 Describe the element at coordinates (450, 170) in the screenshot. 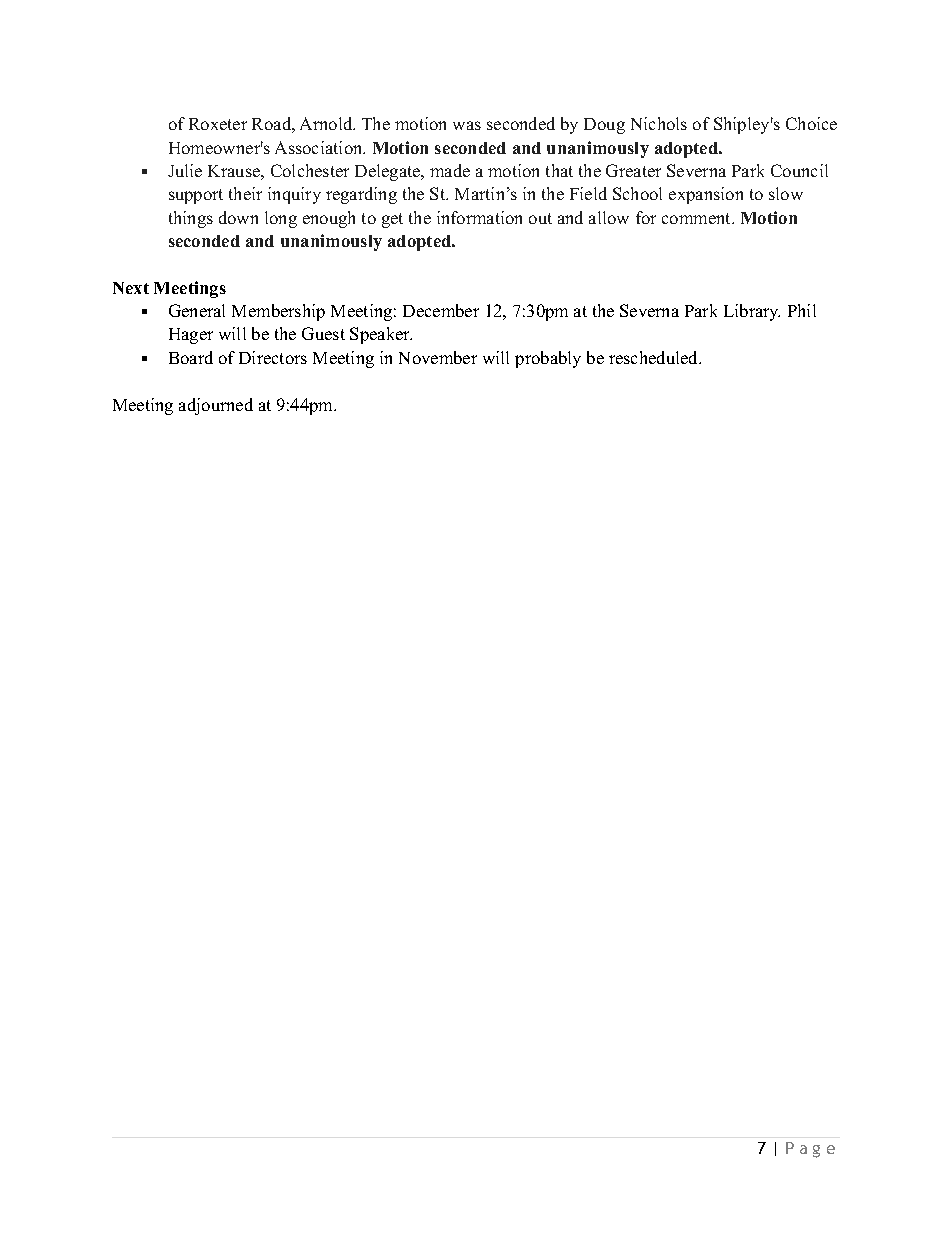

I see `made` at that location.
